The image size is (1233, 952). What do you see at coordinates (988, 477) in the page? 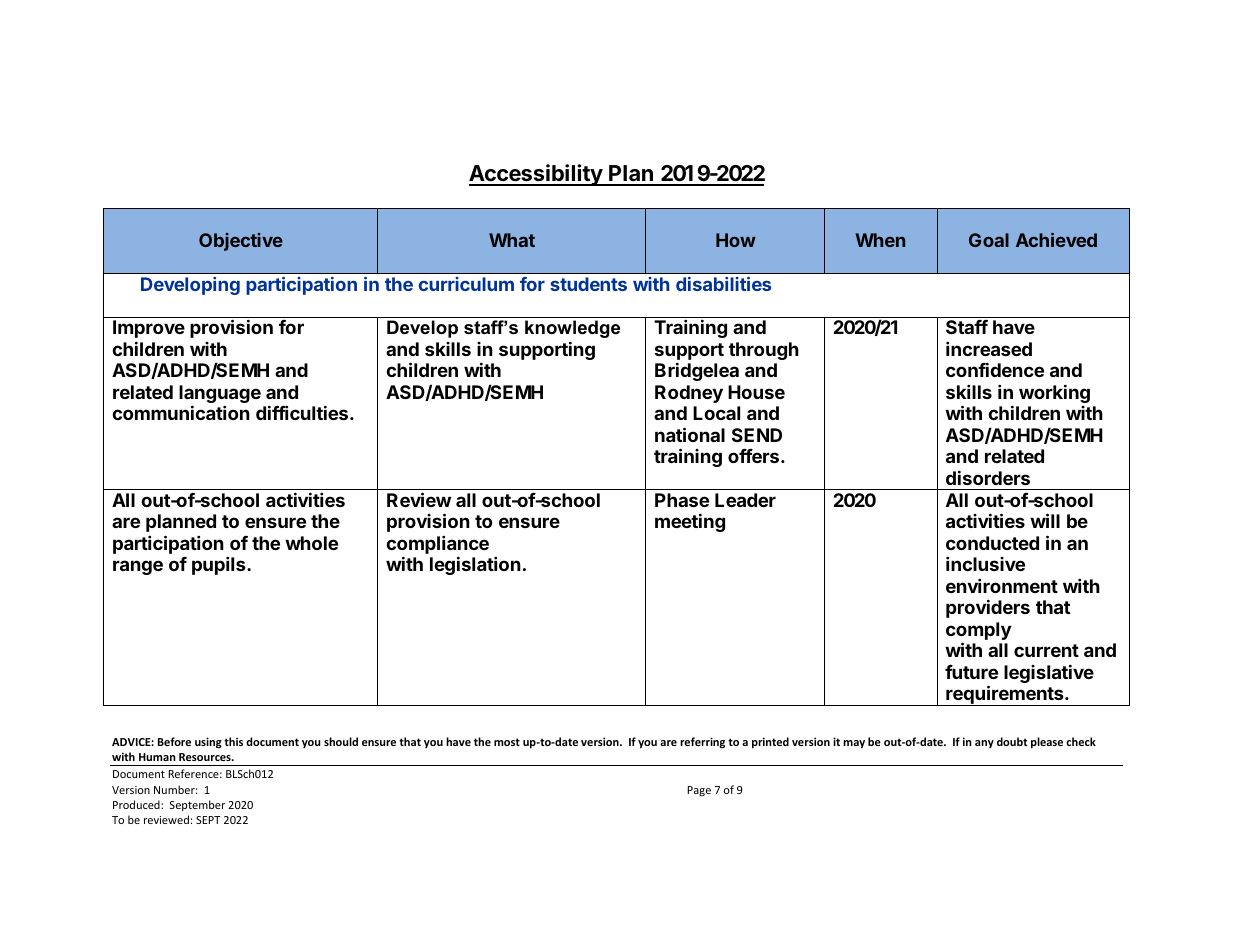
I see `disorders` at bounding box center [988, 477].
